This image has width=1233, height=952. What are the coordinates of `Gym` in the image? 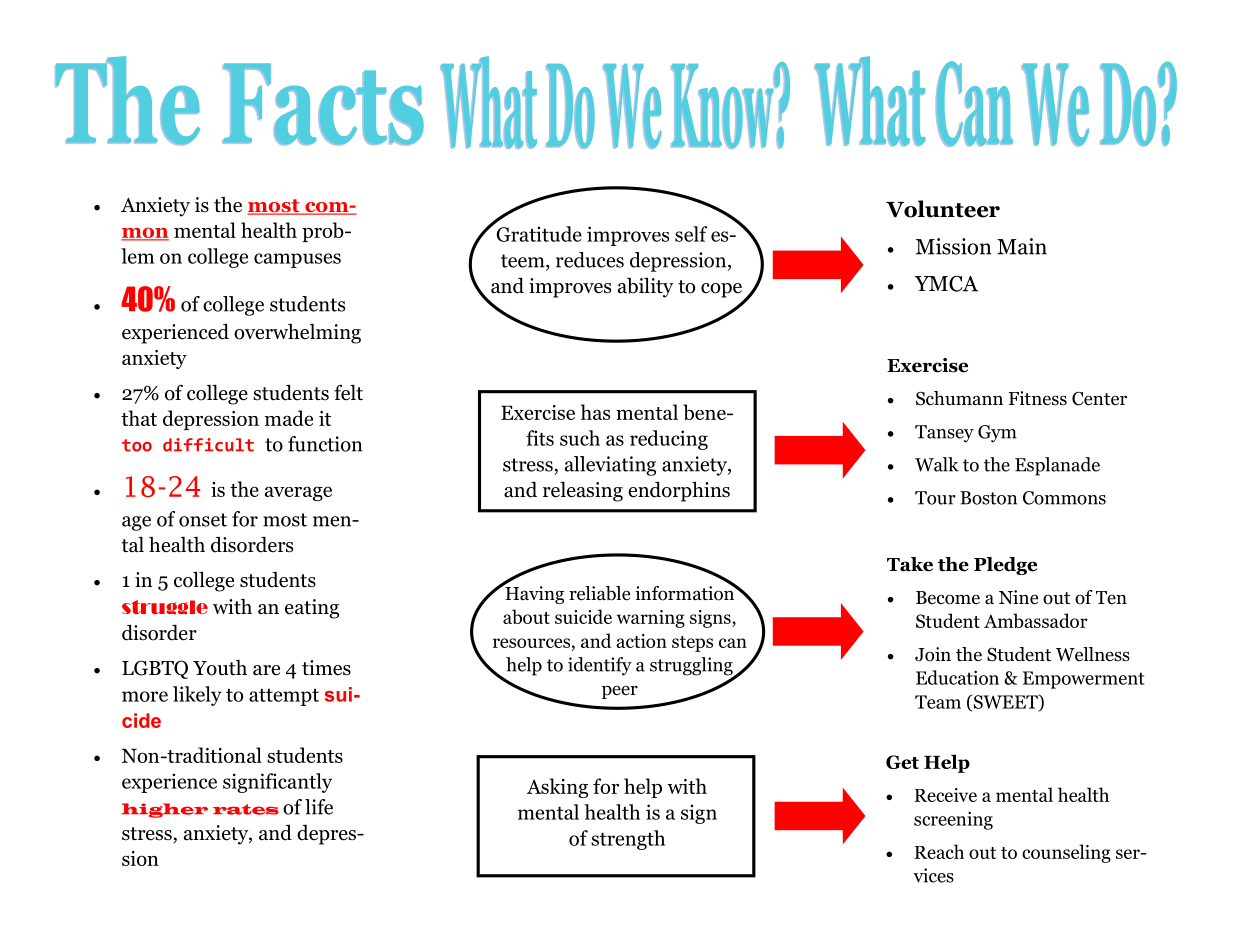 It's located at (997, 434).
